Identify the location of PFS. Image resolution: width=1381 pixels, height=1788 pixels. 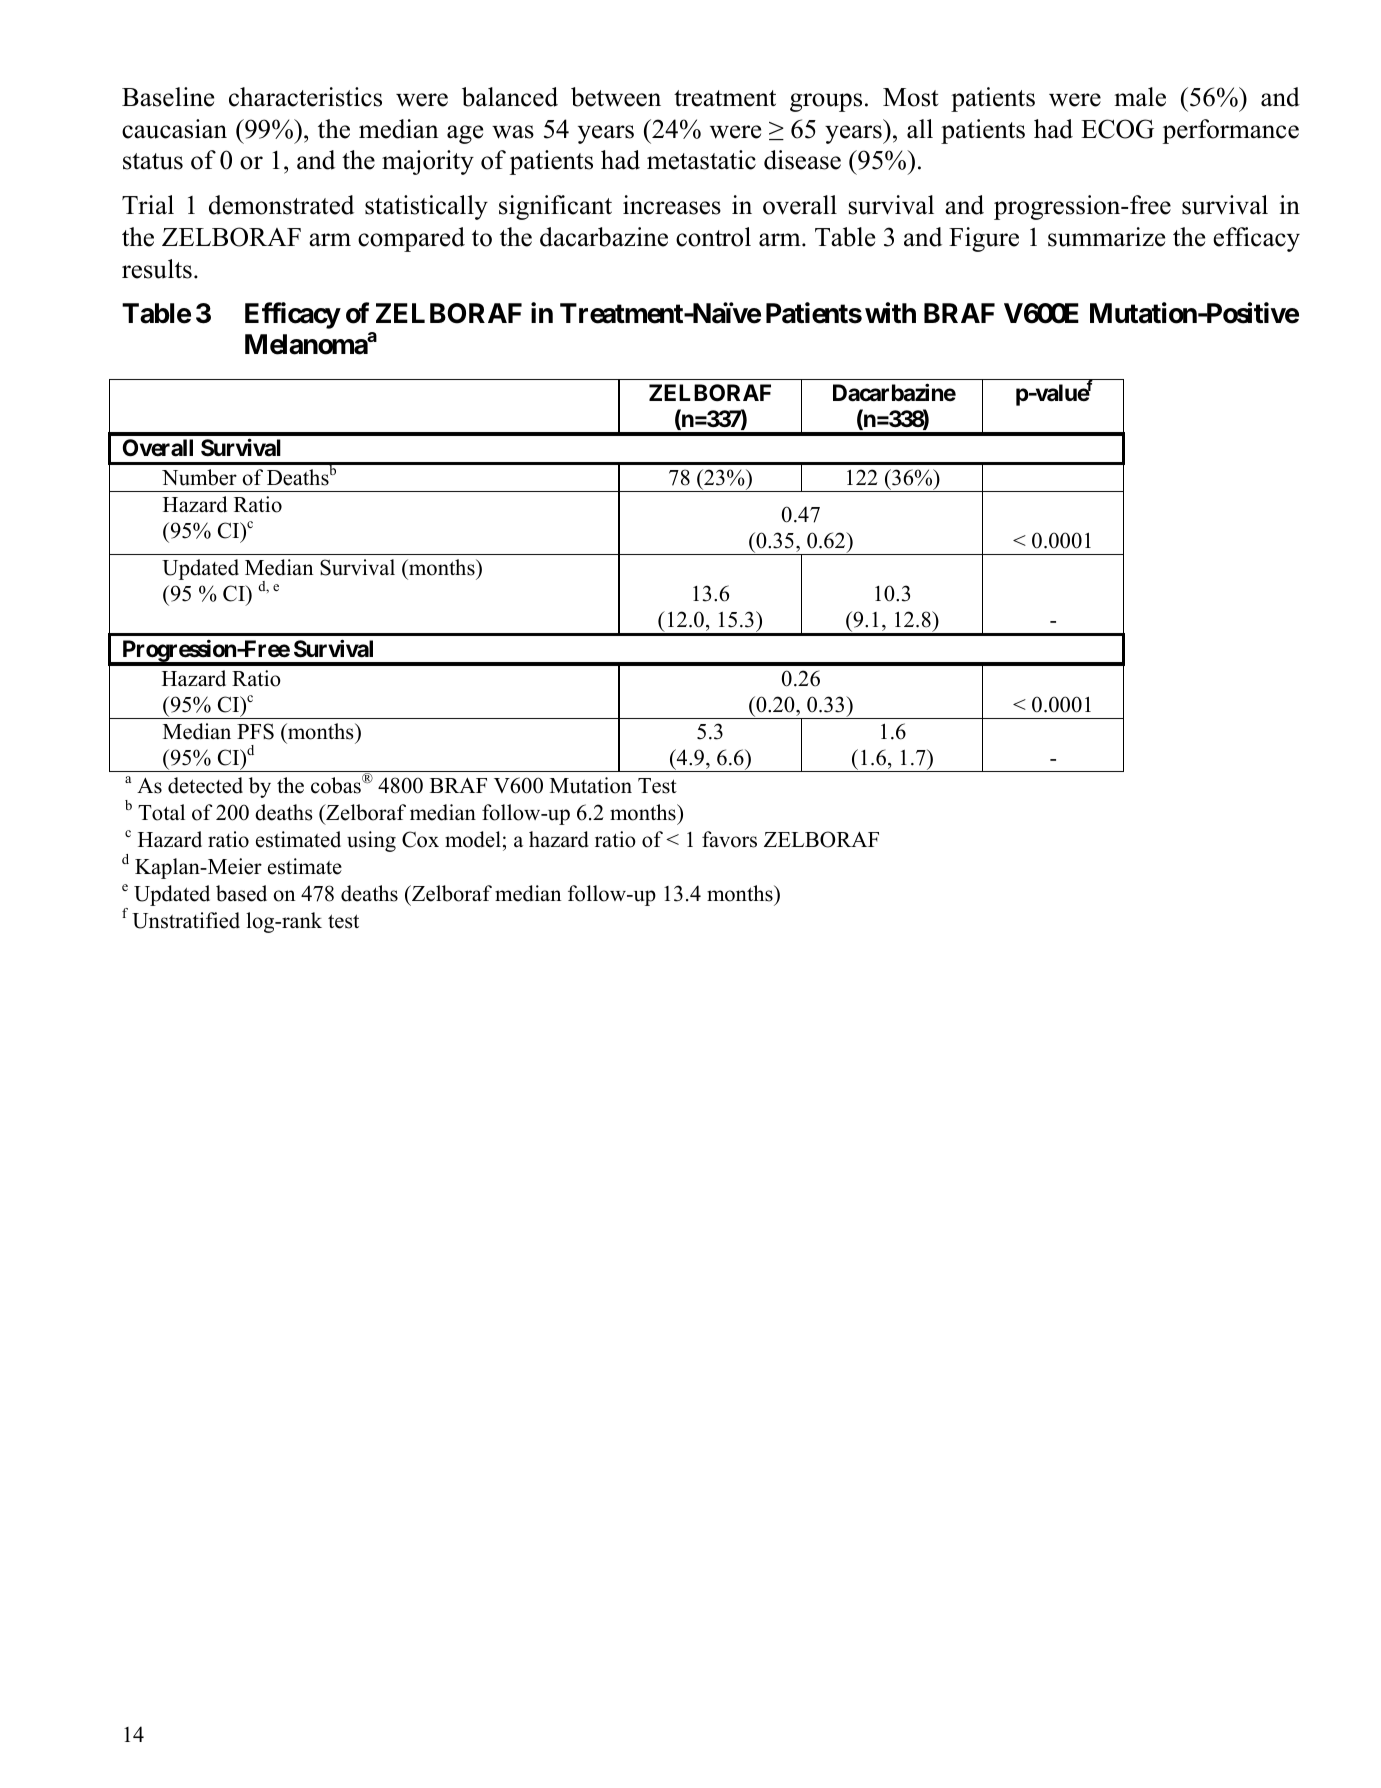
(255, 731).
